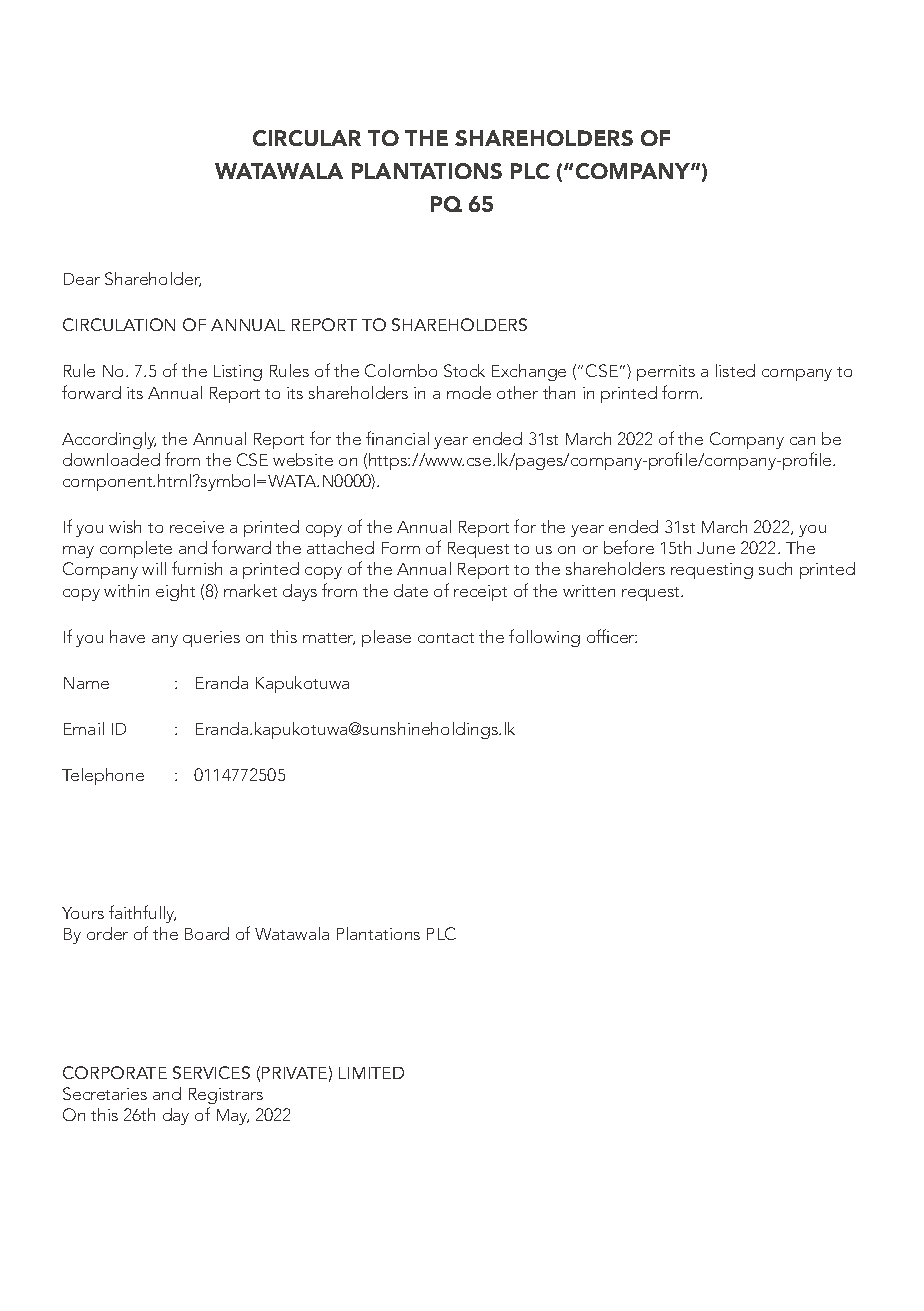  What do you see at coordinates (666, 373) in the page?
I see `permits` at bounding box center [666, 373].
